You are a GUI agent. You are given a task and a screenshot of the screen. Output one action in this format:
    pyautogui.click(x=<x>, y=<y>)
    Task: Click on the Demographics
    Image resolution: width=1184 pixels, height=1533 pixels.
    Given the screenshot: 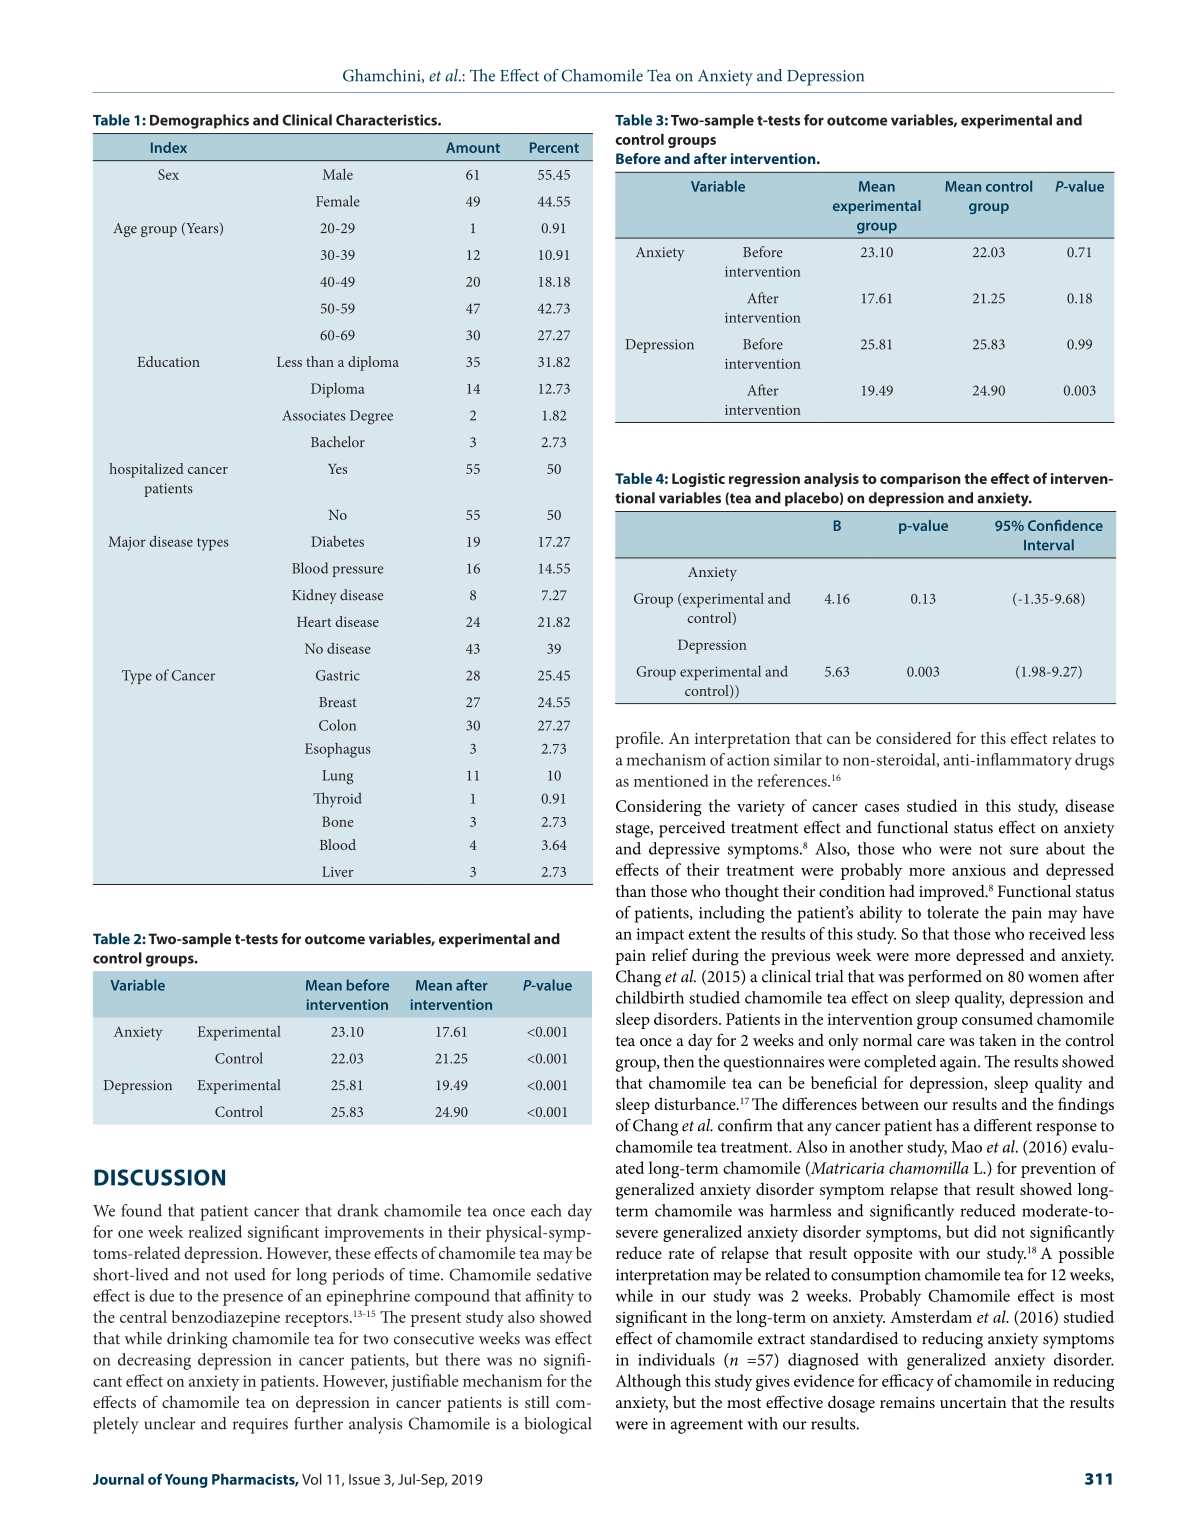 What is the action you would take?
    pyautogui.click(x=199, y=121)
